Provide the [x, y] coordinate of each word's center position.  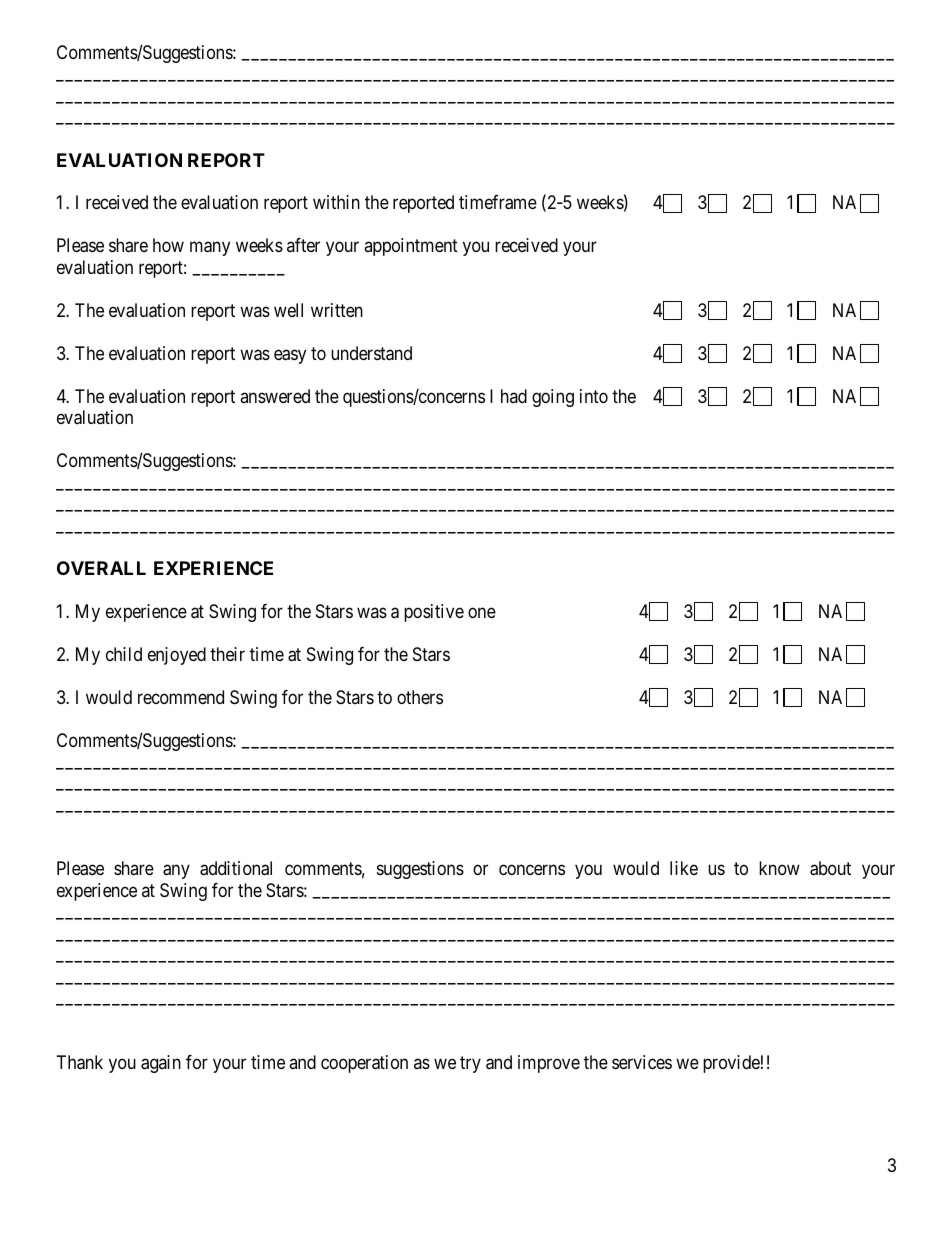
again [161, 1064]
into [594, 396]
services [642, 1062]
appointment [411, 247]
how [168, 245]
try [470, 1064]
